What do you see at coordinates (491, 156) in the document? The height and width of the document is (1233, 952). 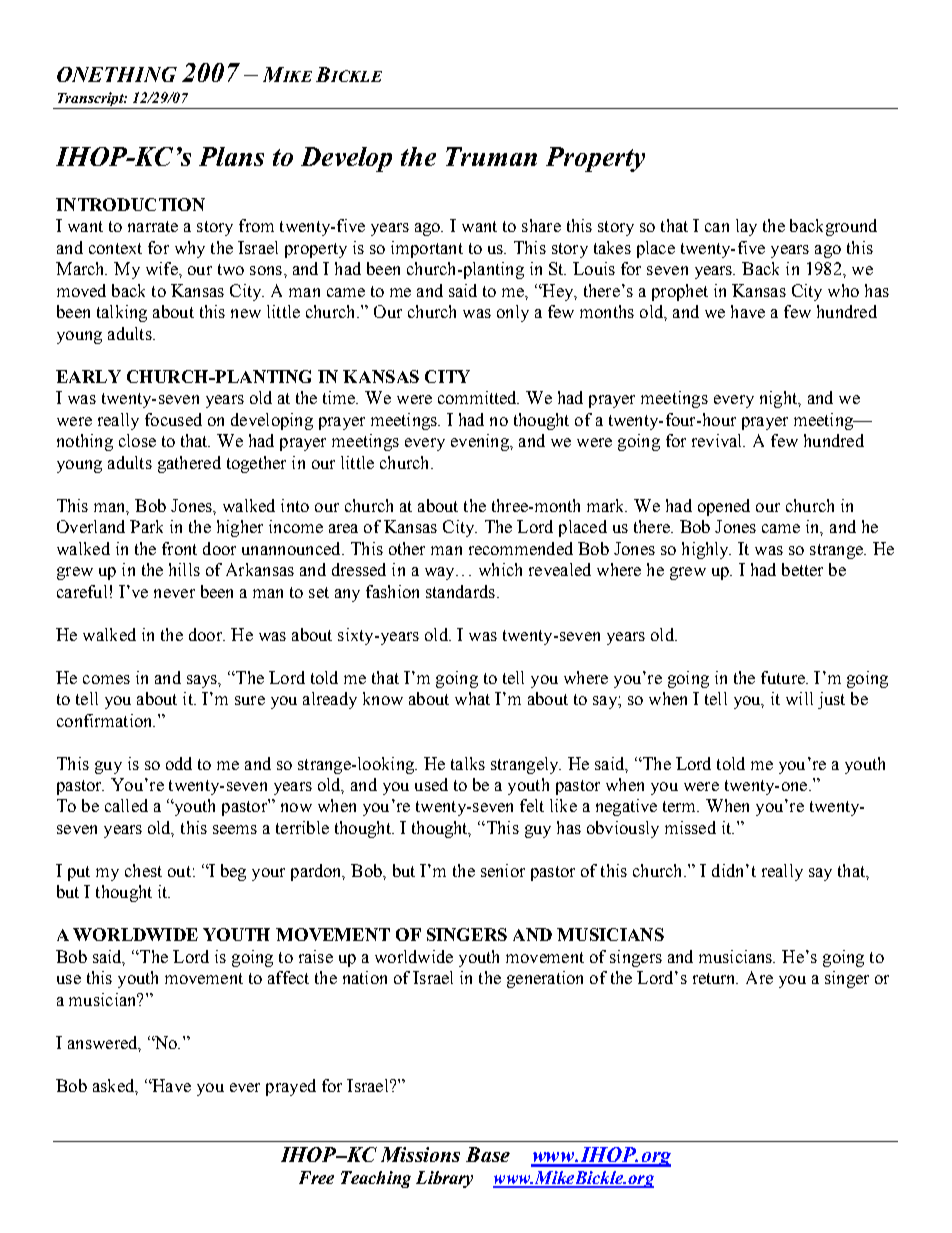 I see `Truman` at bounding box center [491, 156].
